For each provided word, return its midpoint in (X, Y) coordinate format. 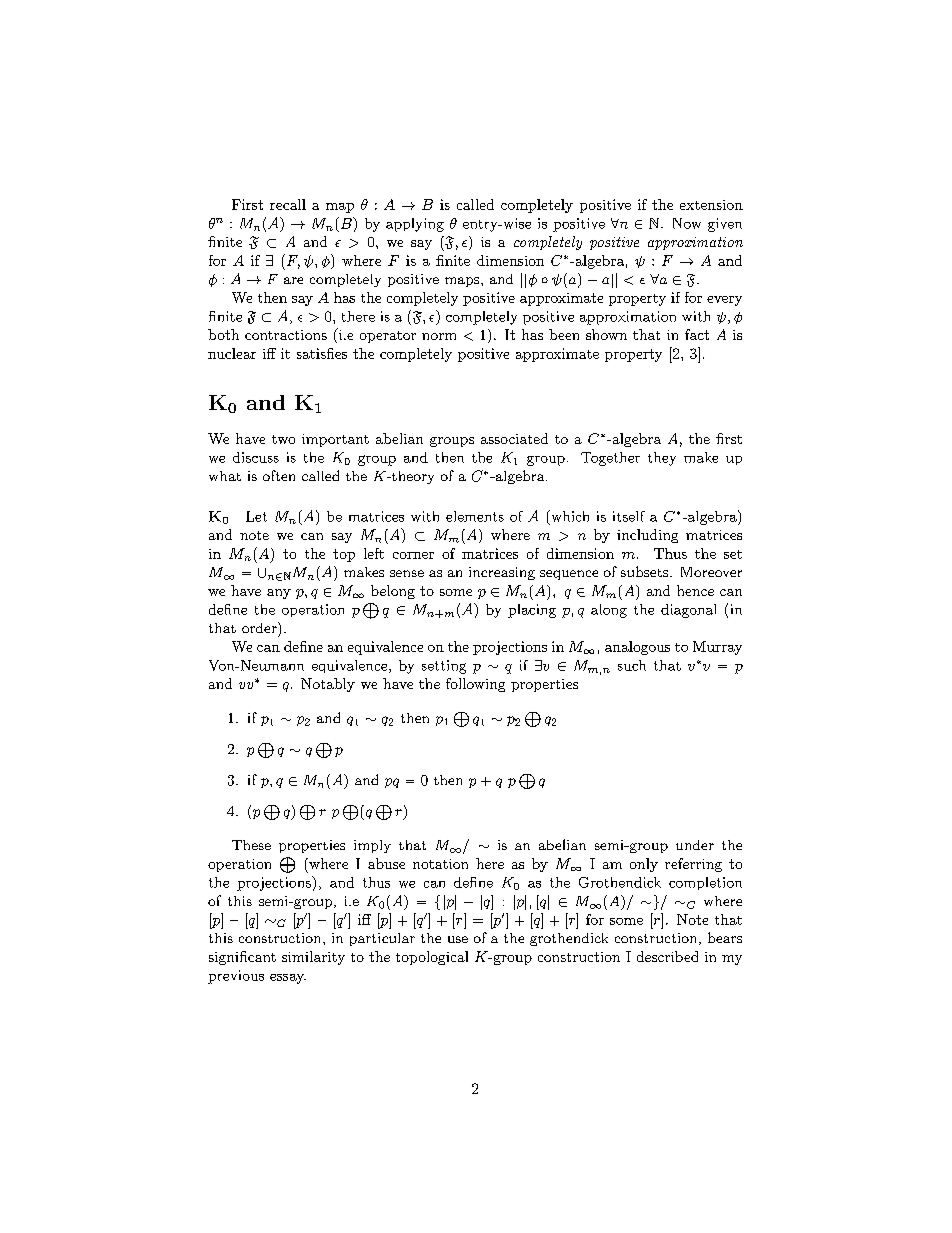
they (662, 459)
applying (415, 225)
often (279, 475)
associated (514, 438)
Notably (328, 685)
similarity (313, 958)
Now (687, 223)
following (475, 685)
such (632, 665)
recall (288, 204)
